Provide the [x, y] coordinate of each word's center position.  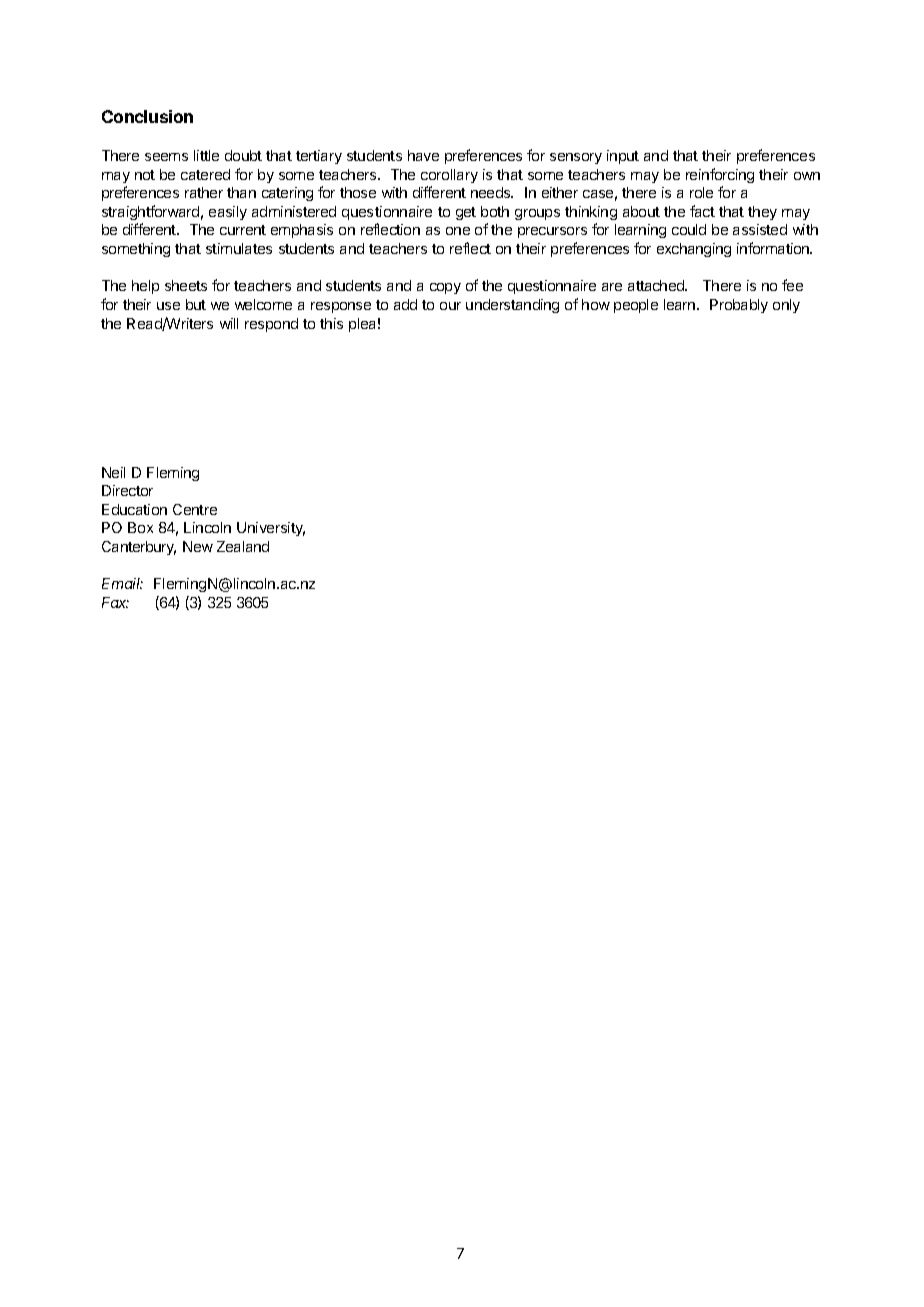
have [423, 155]
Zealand [243, 546]
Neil [113, 472]
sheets [186, 285]
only [786, 306]
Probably [739, 306]
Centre [195, 509]
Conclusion [147, 116]
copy [445, 288]
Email [122, 583]
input [623, 157]
